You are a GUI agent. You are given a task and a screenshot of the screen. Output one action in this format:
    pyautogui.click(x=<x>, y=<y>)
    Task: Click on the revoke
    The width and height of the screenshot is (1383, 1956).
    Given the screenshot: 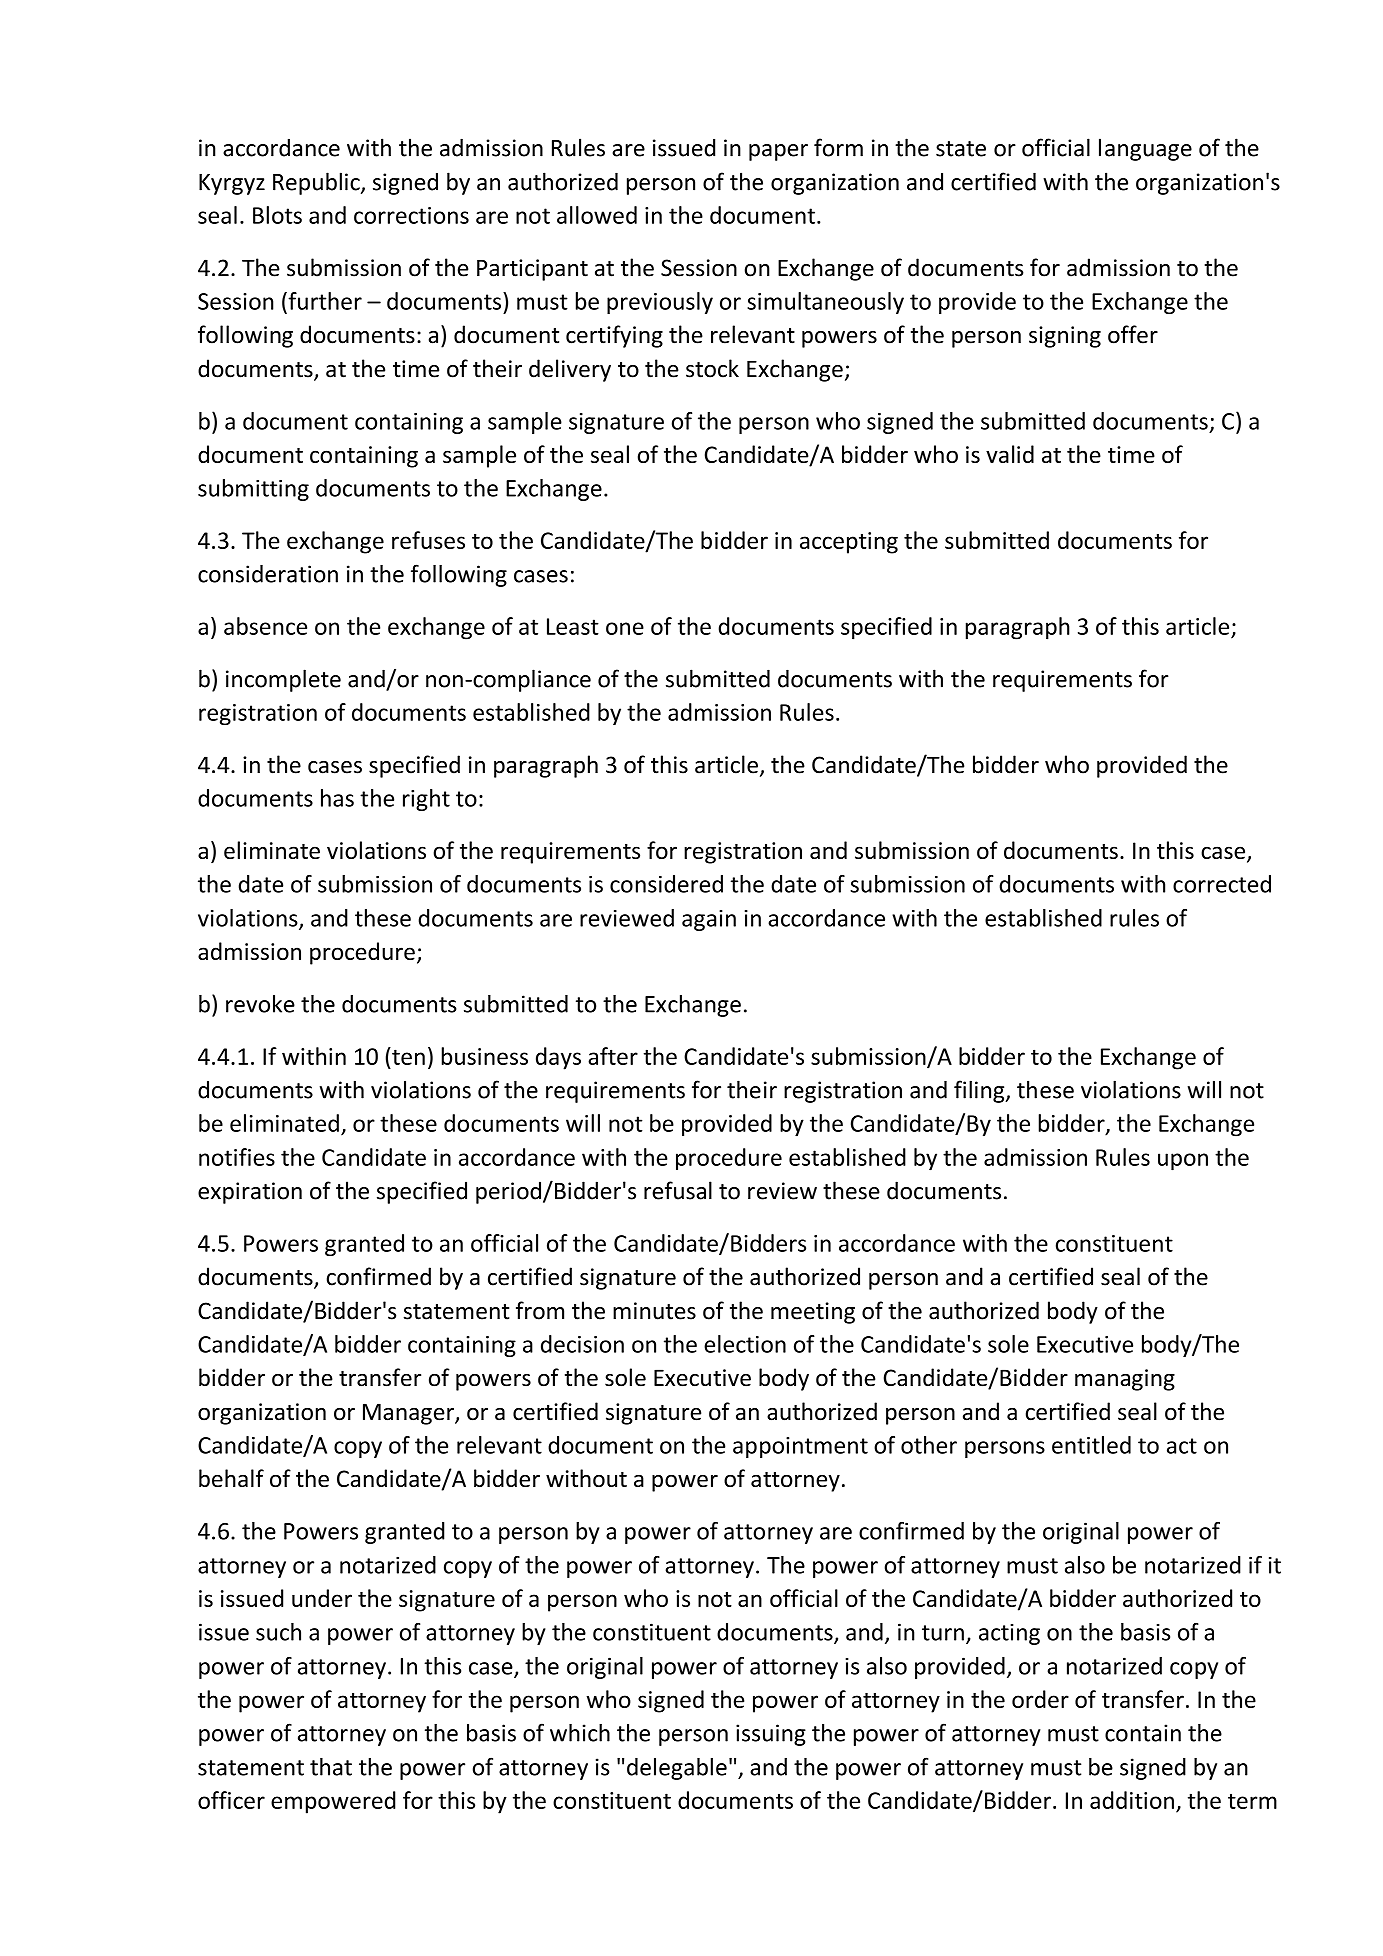 What is the action you would take?
    pyautogui.click(x=260, y=1004)
